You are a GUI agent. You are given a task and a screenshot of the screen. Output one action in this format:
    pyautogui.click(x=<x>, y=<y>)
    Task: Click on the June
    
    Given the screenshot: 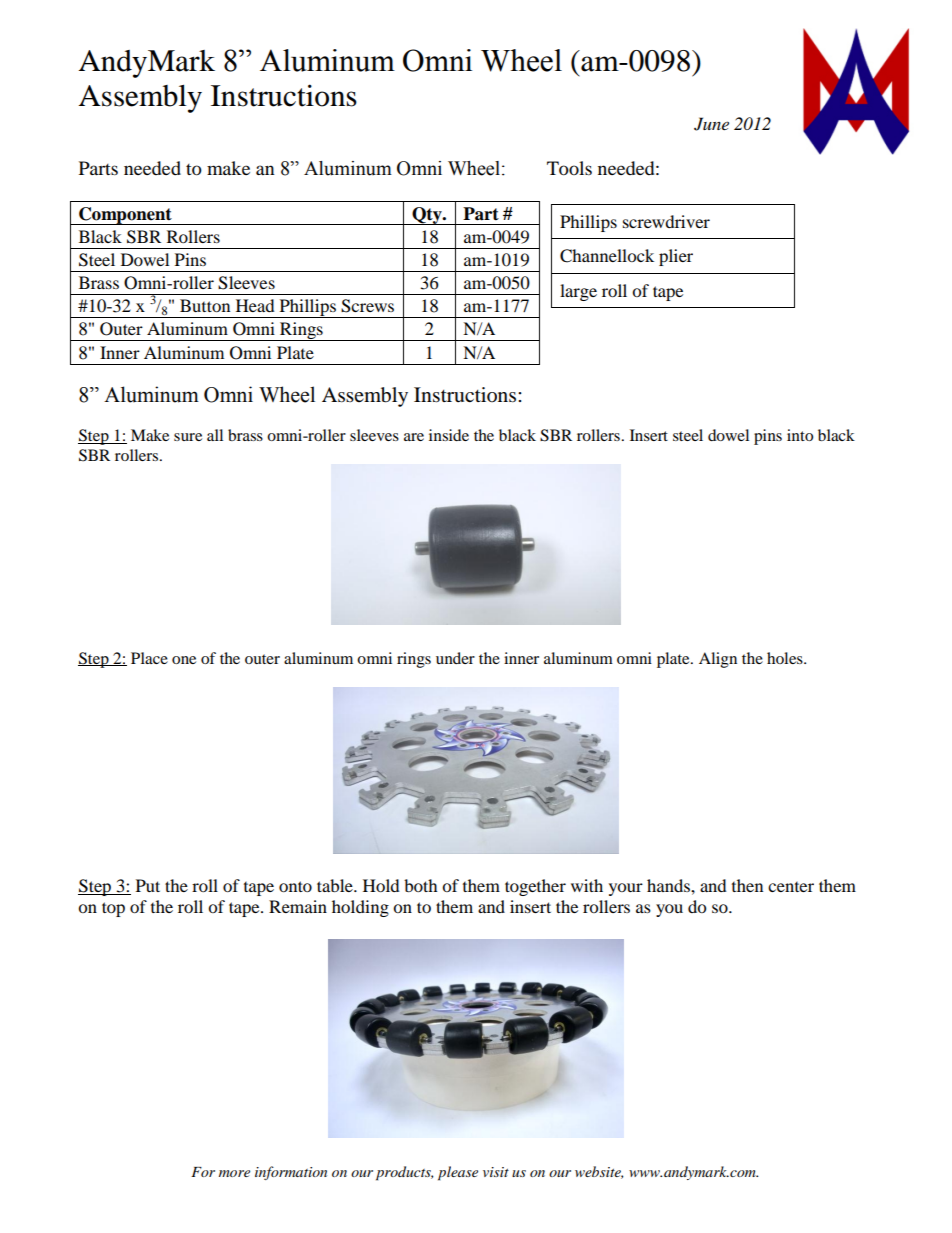 What is the action you would take?
    pyautogui.click(x=711, y=124)
